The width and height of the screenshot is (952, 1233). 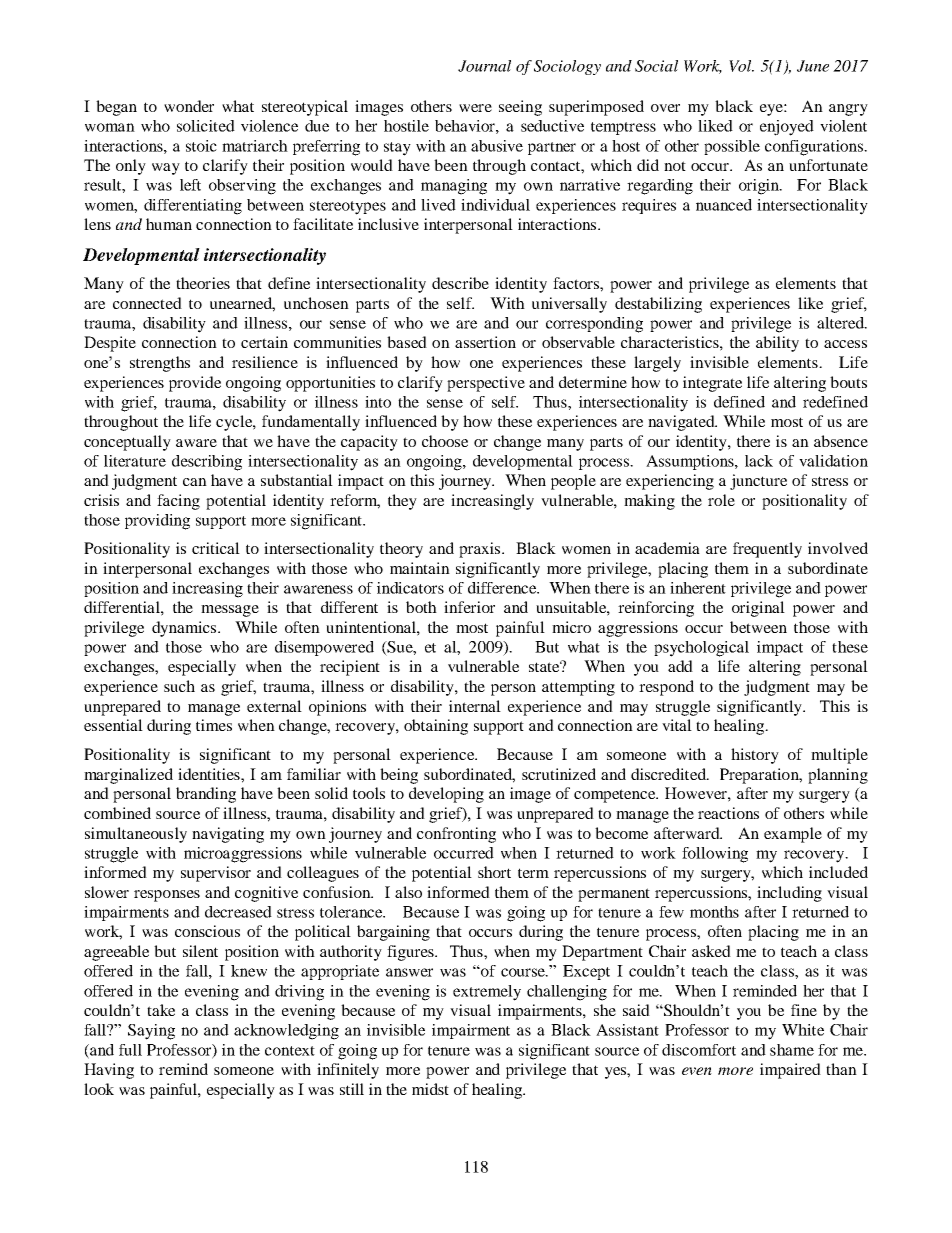 I want to click on Journal, so click(x=484, y=66).
